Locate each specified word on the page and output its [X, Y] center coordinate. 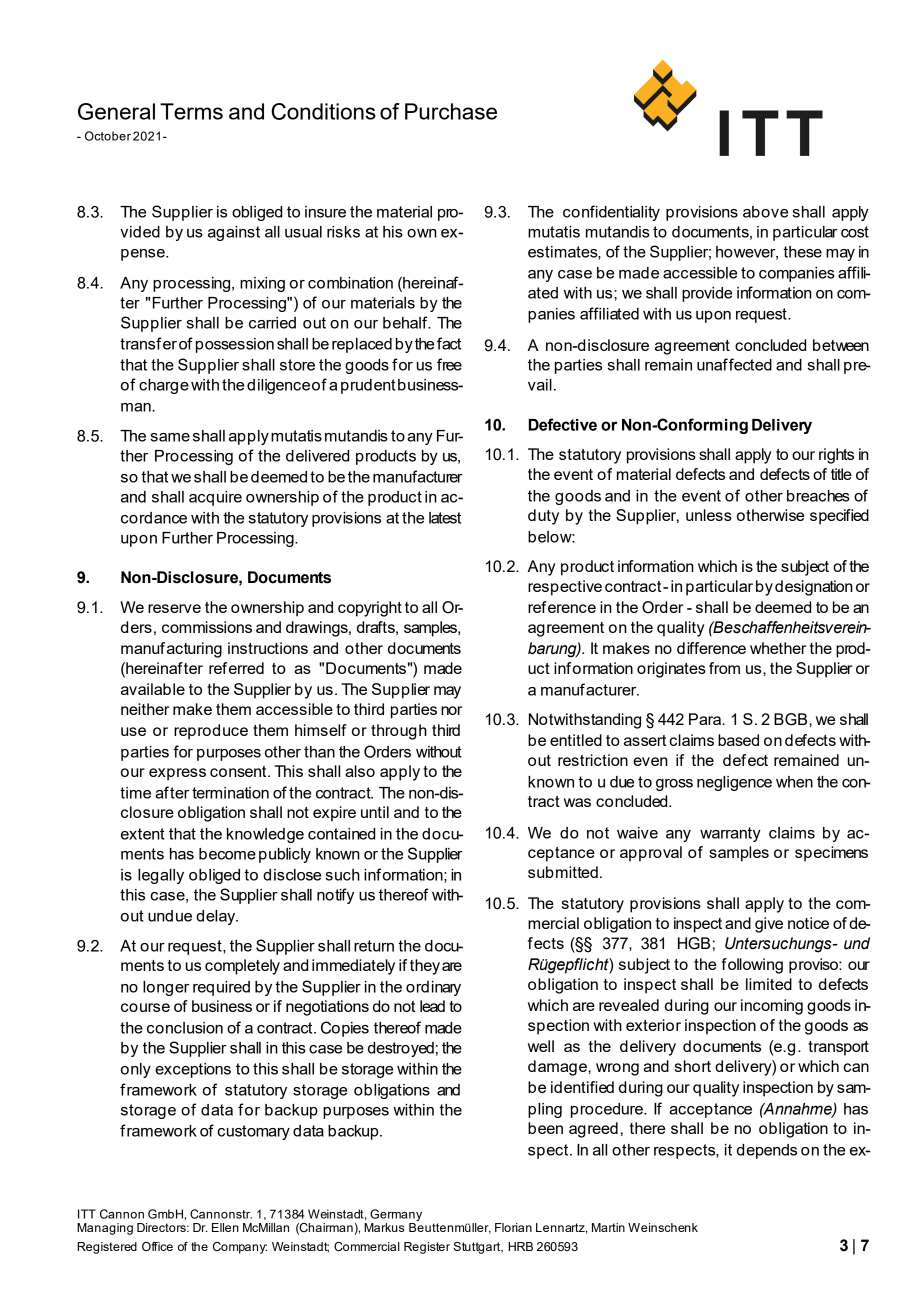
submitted [563, 872]
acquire [215, 498]
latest [445, 518]
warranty [730, 834]
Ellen [225, 1227]
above [765, 212]
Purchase [451, 111]
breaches [818, 496]
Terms [191, 111]
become [227, 854]
